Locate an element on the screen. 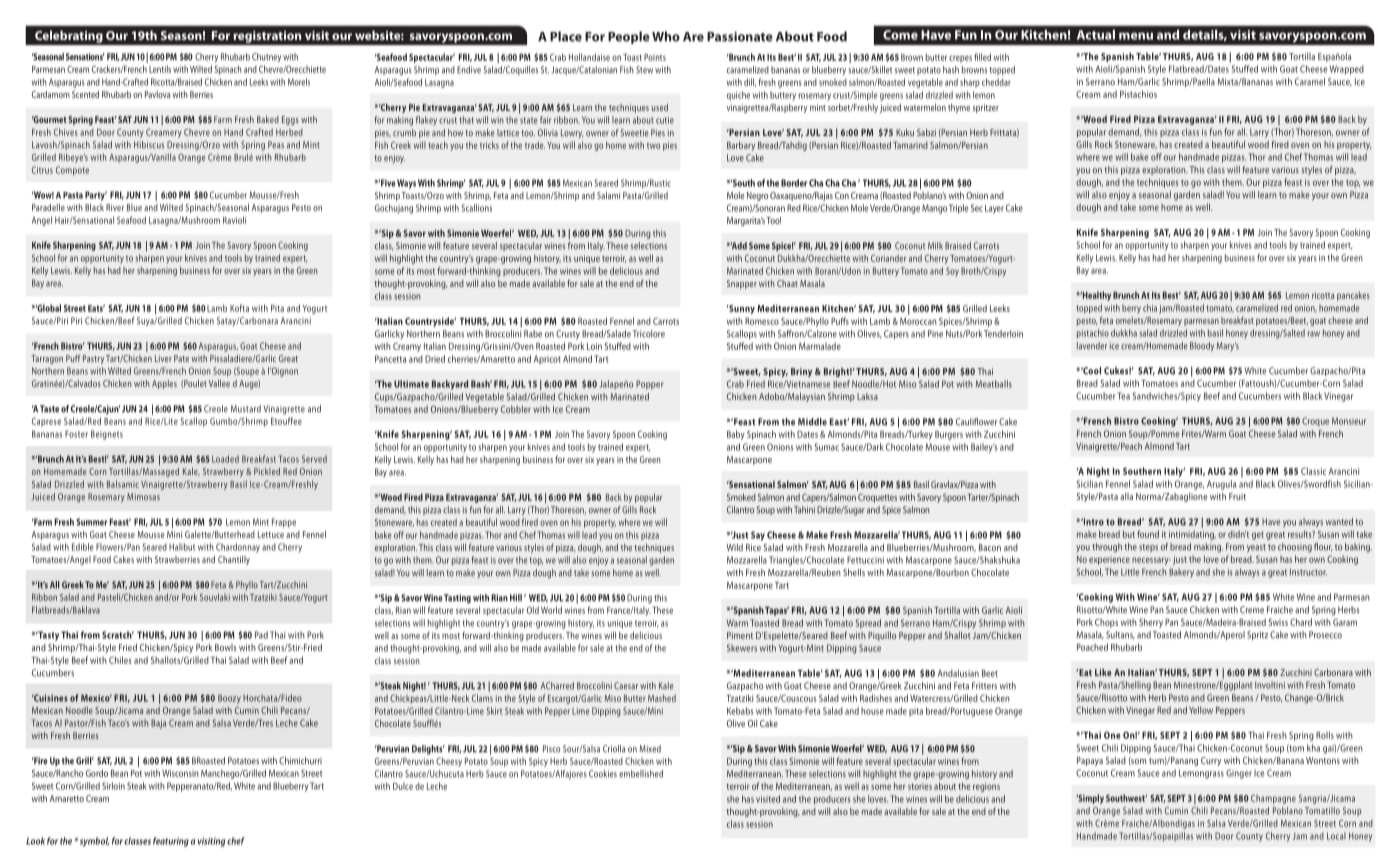  Points is located at coordinates (655, 57).
